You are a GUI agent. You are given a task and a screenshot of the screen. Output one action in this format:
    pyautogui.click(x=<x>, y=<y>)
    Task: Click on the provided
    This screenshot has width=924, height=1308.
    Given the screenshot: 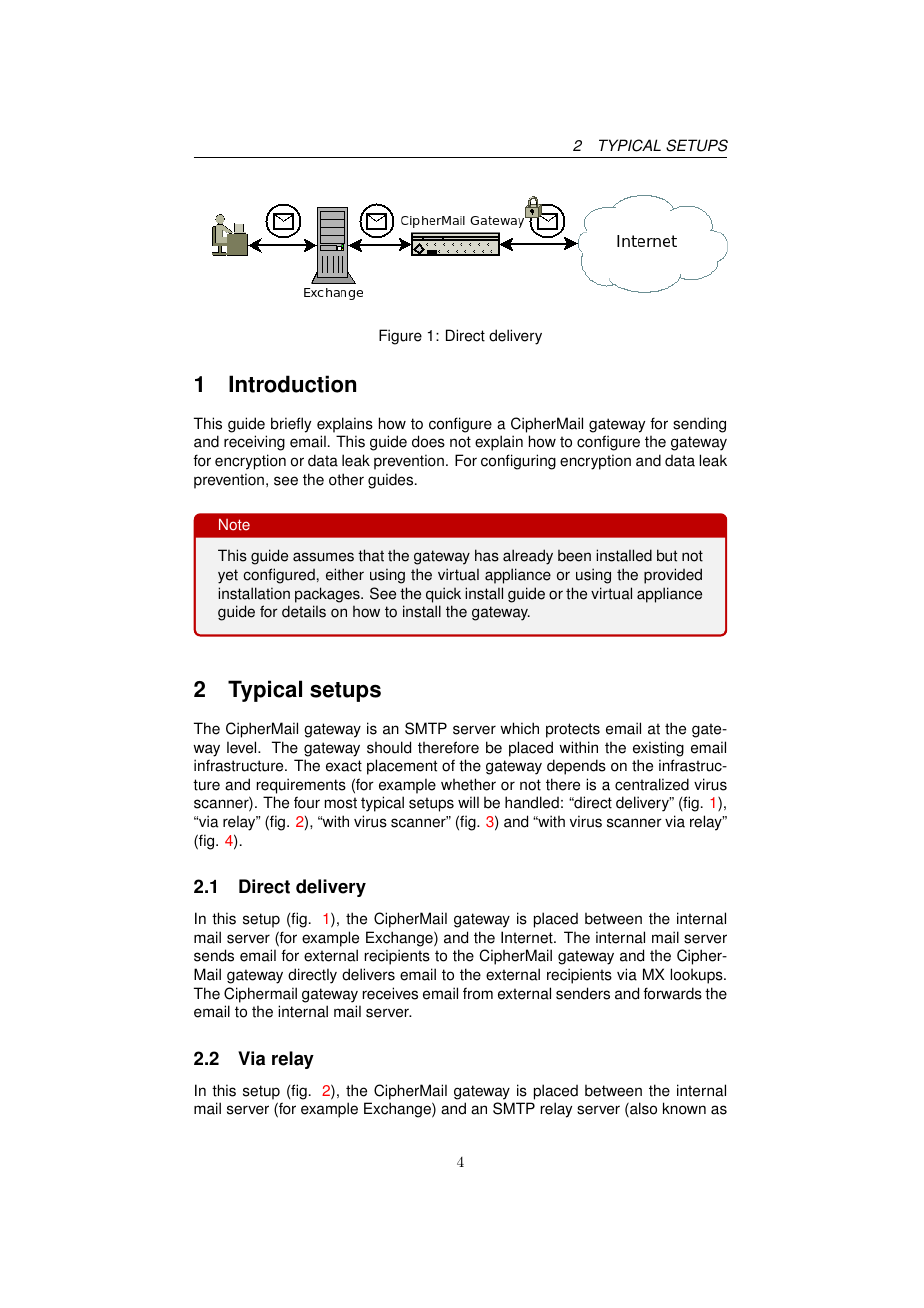 What is the action you would take?
    pyautogui.click(x=673, y=576)
